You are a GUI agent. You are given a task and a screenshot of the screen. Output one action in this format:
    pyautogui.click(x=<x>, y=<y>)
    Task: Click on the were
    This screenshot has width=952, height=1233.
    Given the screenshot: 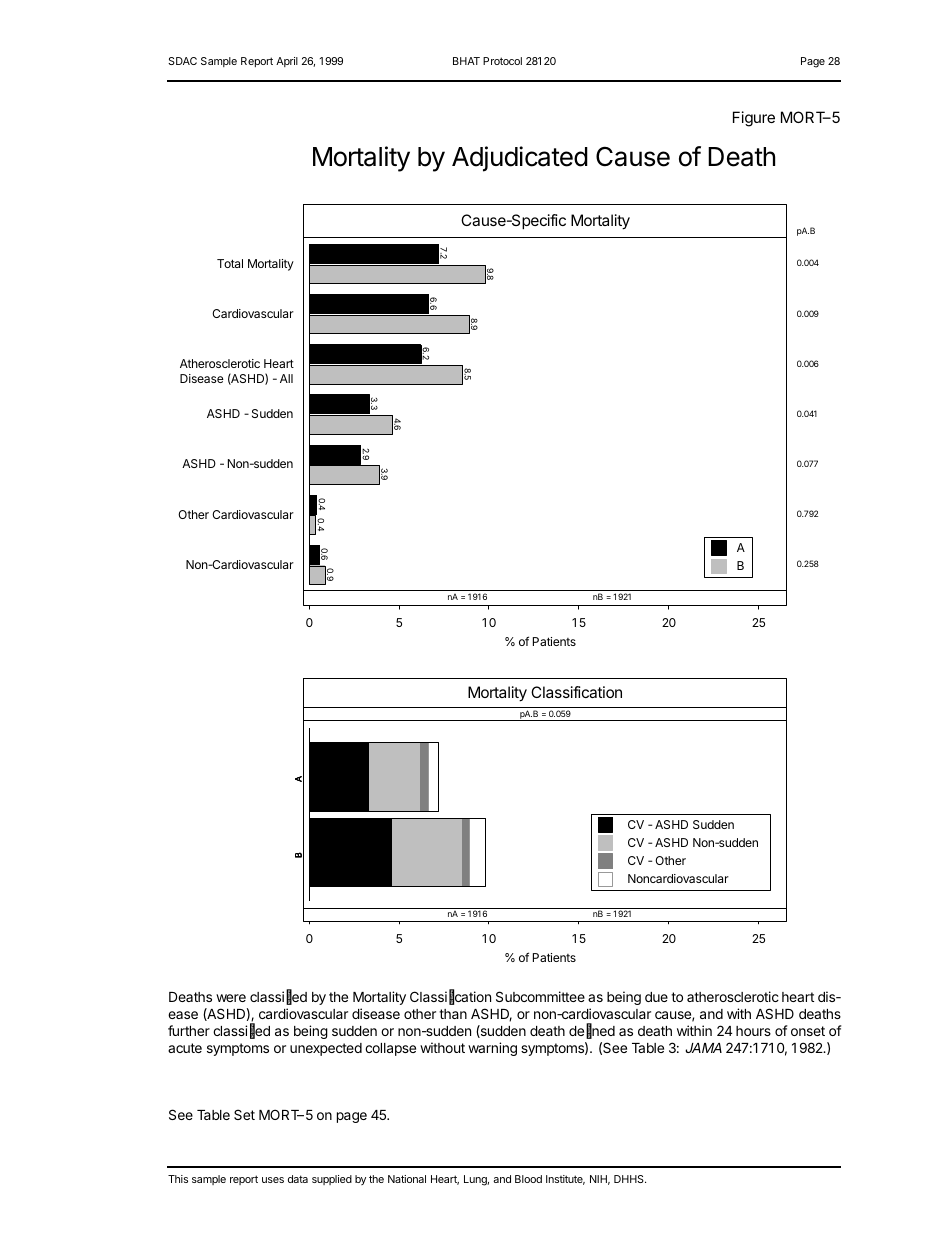 What is the action you would take?
    pyautogui.click(x=231, y=998)
